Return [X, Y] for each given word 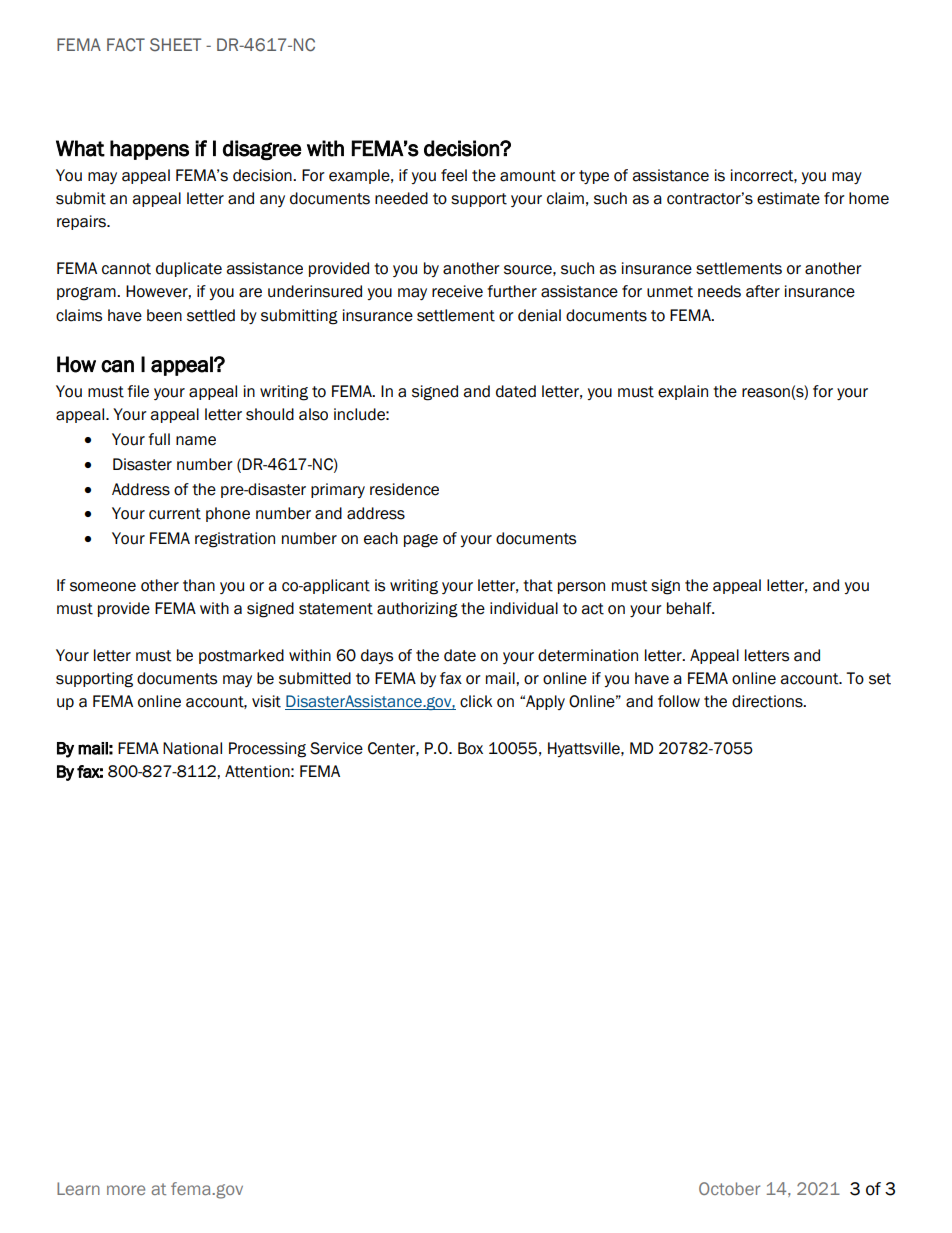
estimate [788, 198]
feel [454, 175]
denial [539, 315]
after [763, 291]
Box [470, 748]
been [164, 315]
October [729, 1188]
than [199, 585]
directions [768, 701]
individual [524, 608]
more [126, 1190]
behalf [690, 608]
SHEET [175, 45]
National [192, 748]
